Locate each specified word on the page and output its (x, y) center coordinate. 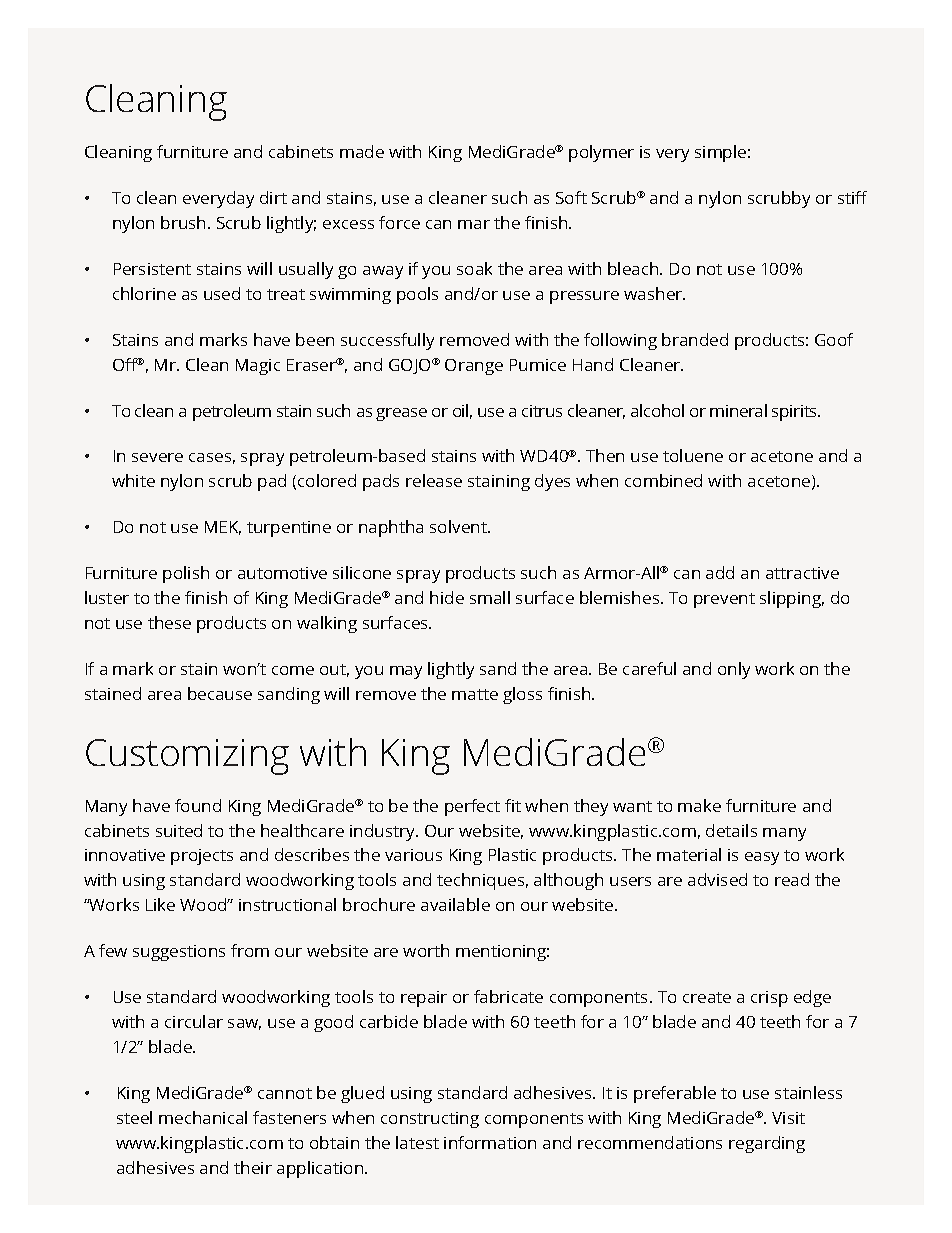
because (220, 693)
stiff (852, 197)
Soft (571, 197)
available (455, 904)
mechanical (203, 1117)
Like (160, 904)
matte (475, 694)
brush (183, 222)
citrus (542, 411)
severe (157, 457)
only (734, 670)
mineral (738, 410)
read (792, 879)
